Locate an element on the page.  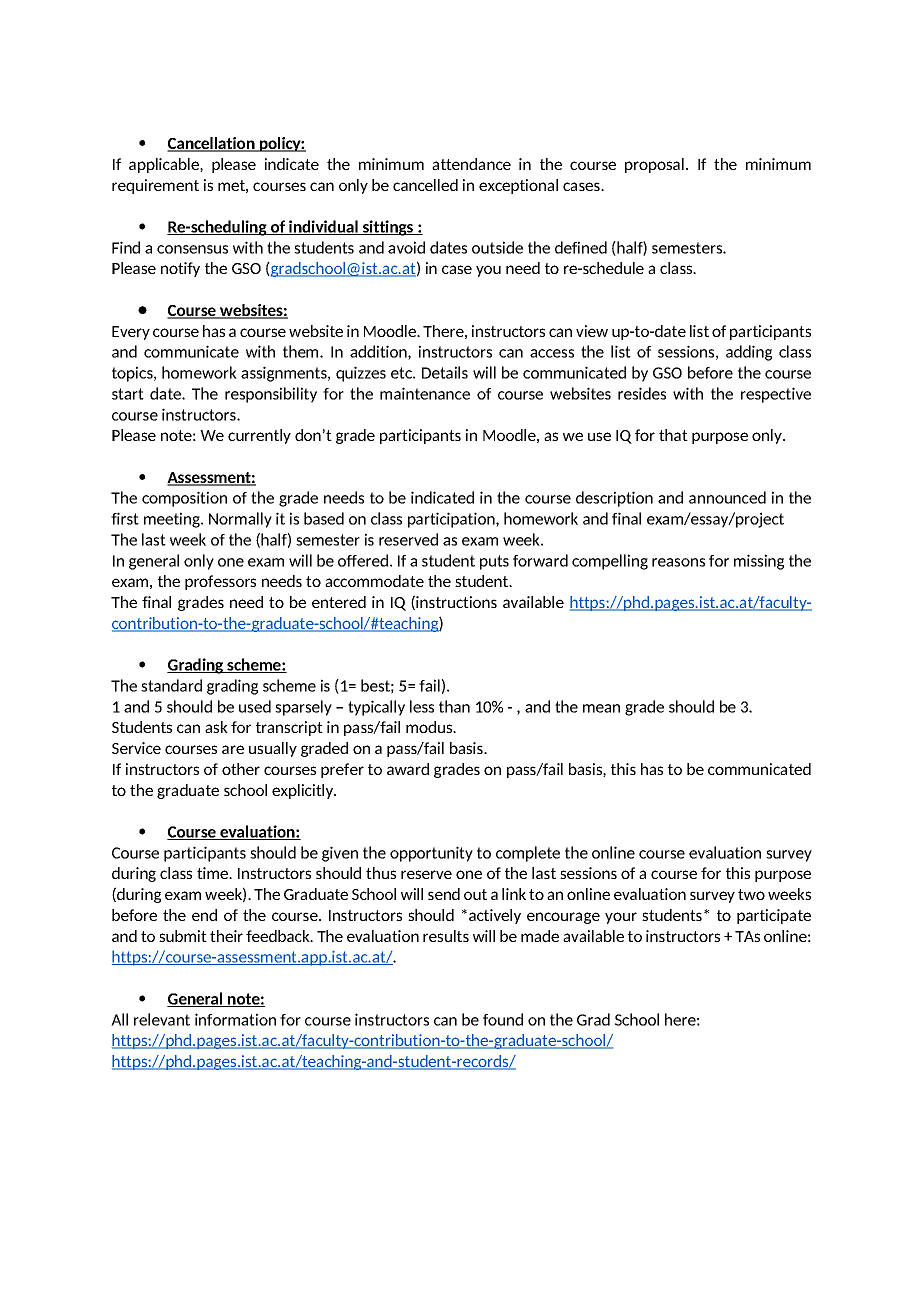
than is located at coordinates (454, 706).
